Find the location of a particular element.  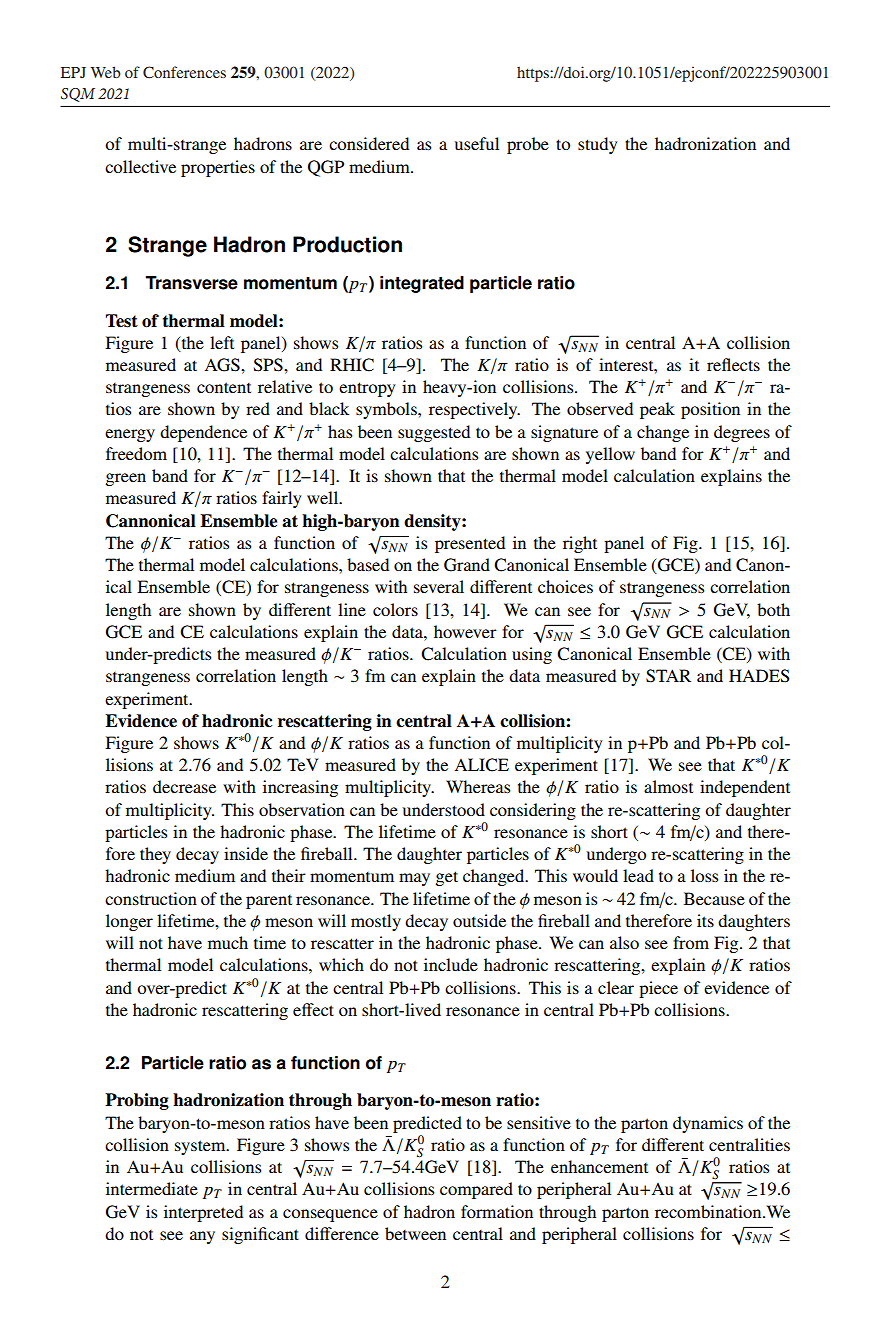

decrease is located at coordinates (184, 786).
